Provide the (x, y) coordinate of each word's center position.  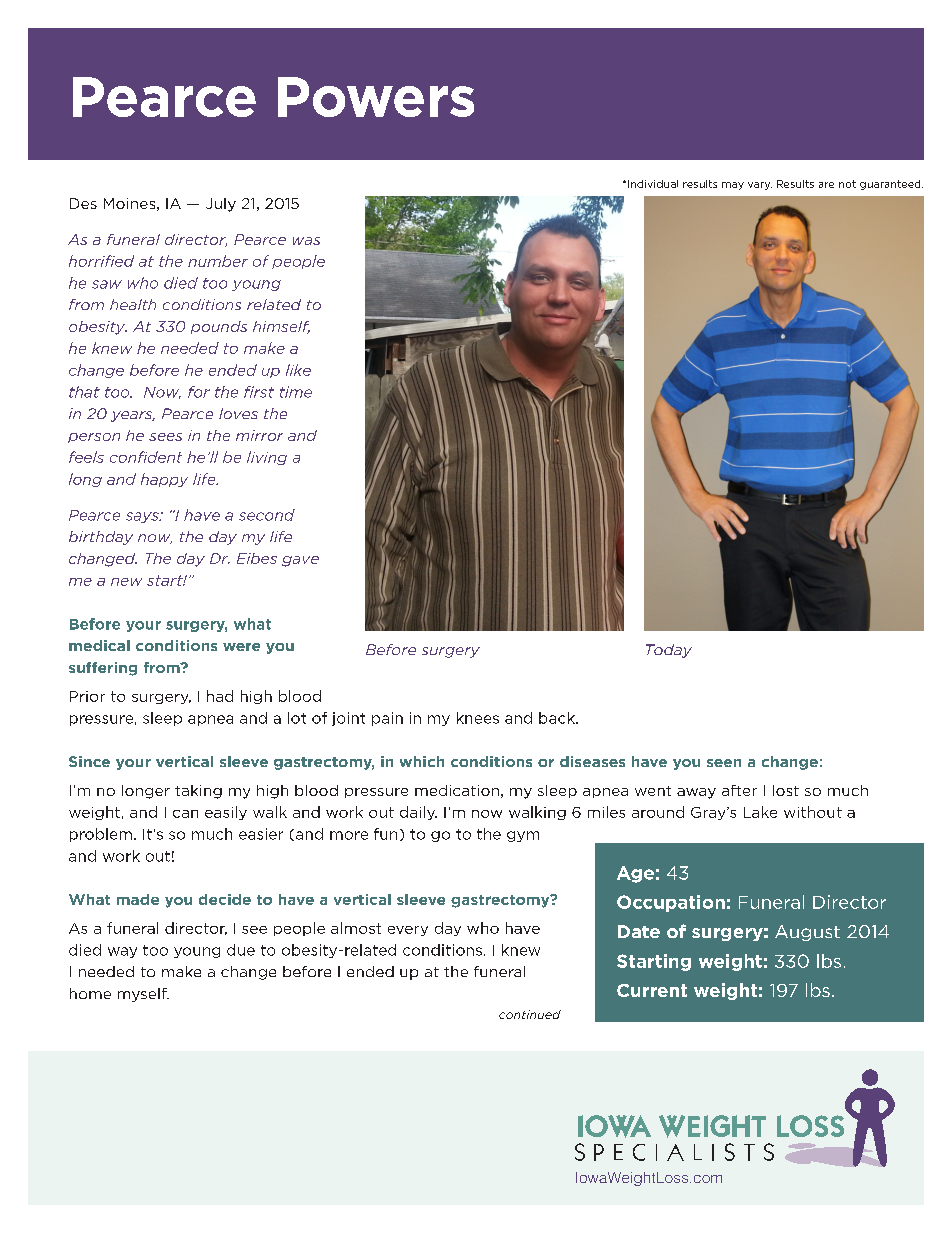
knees (478, 718)
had (220, 696)
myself (143, 995)
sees (165, 437)
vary (760, 186)
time (296, 392)
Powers (376, 97)
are (826, 185)
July (221, 205)
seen (724, 763)
